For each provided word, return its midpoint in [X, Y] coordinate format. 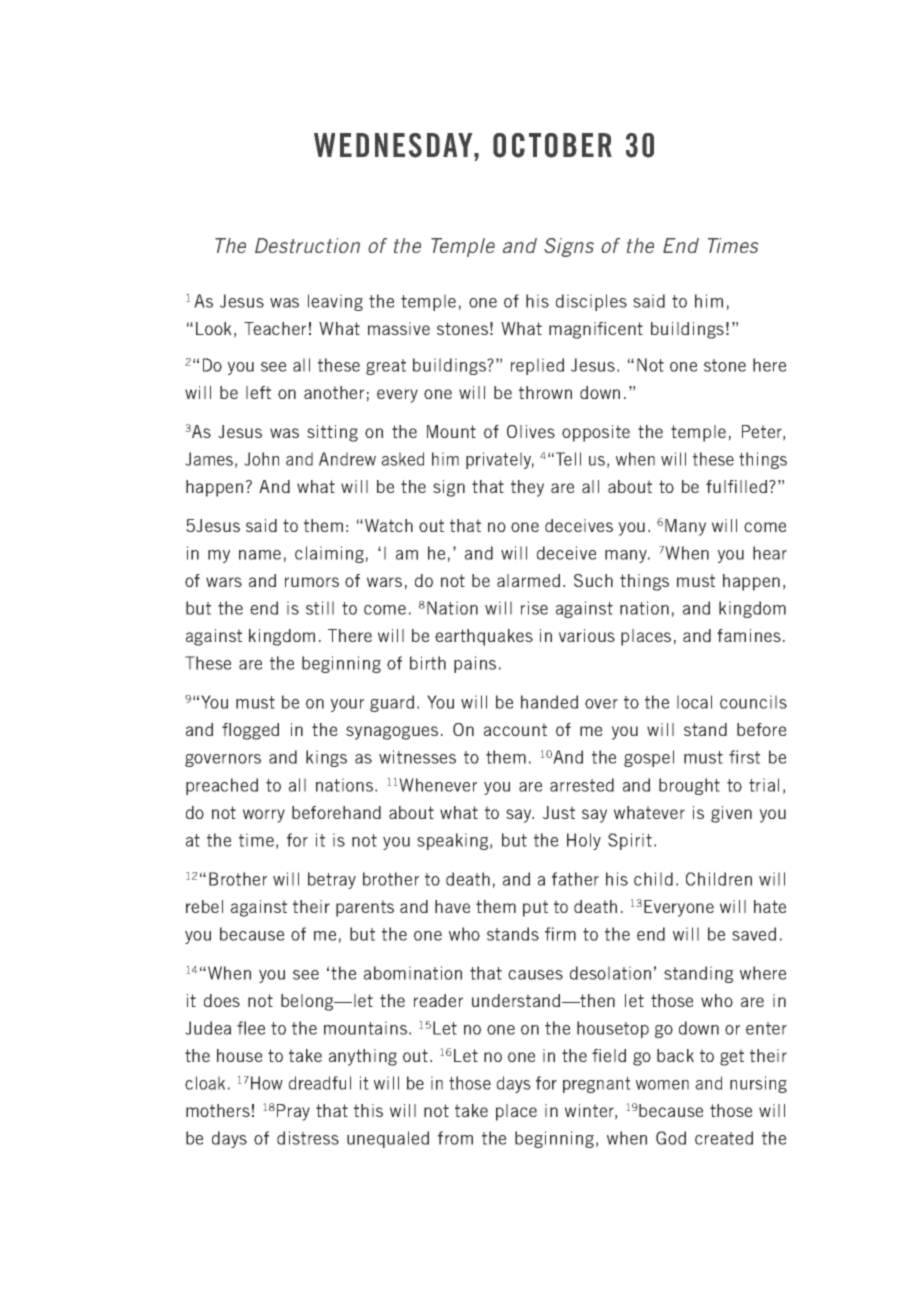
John [261, 459]
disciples [591, 302]
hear [770, 553]
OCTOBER [552, 145]
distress [308, 1138]
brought [689, 786]
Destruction [307, 245]
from [455, 1138]
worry [264, 816]
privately [500, 460]
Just [559, 812]
